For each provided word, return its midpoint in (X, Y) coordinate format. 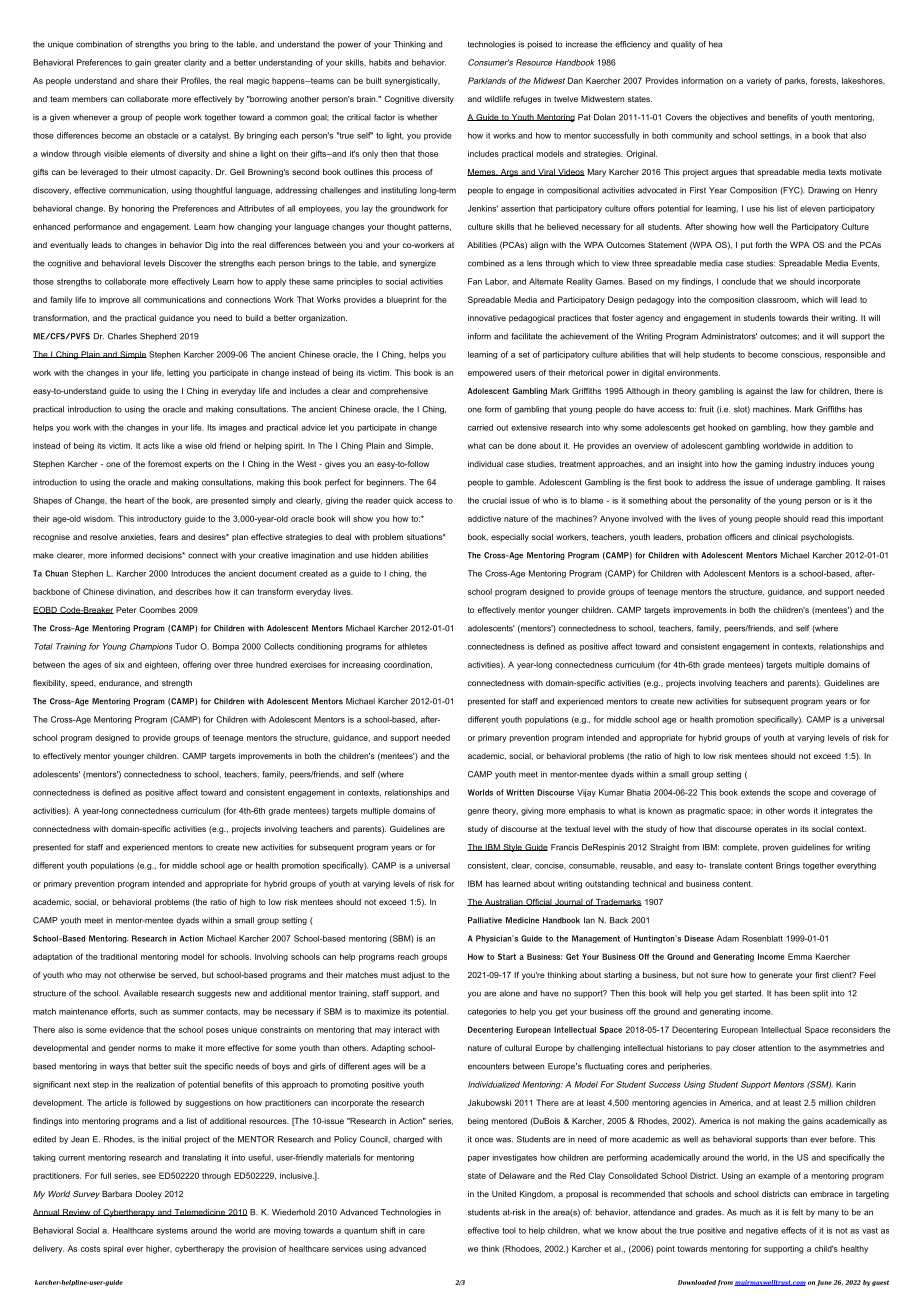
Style (512, 848)
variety (759, 81)
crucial (494, 500)
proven (775, 848)
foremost (164, 464)
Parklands (487, 80)
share (147, 80)
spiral (113, 1249)
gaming (769, 465)
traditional (118, 956)
